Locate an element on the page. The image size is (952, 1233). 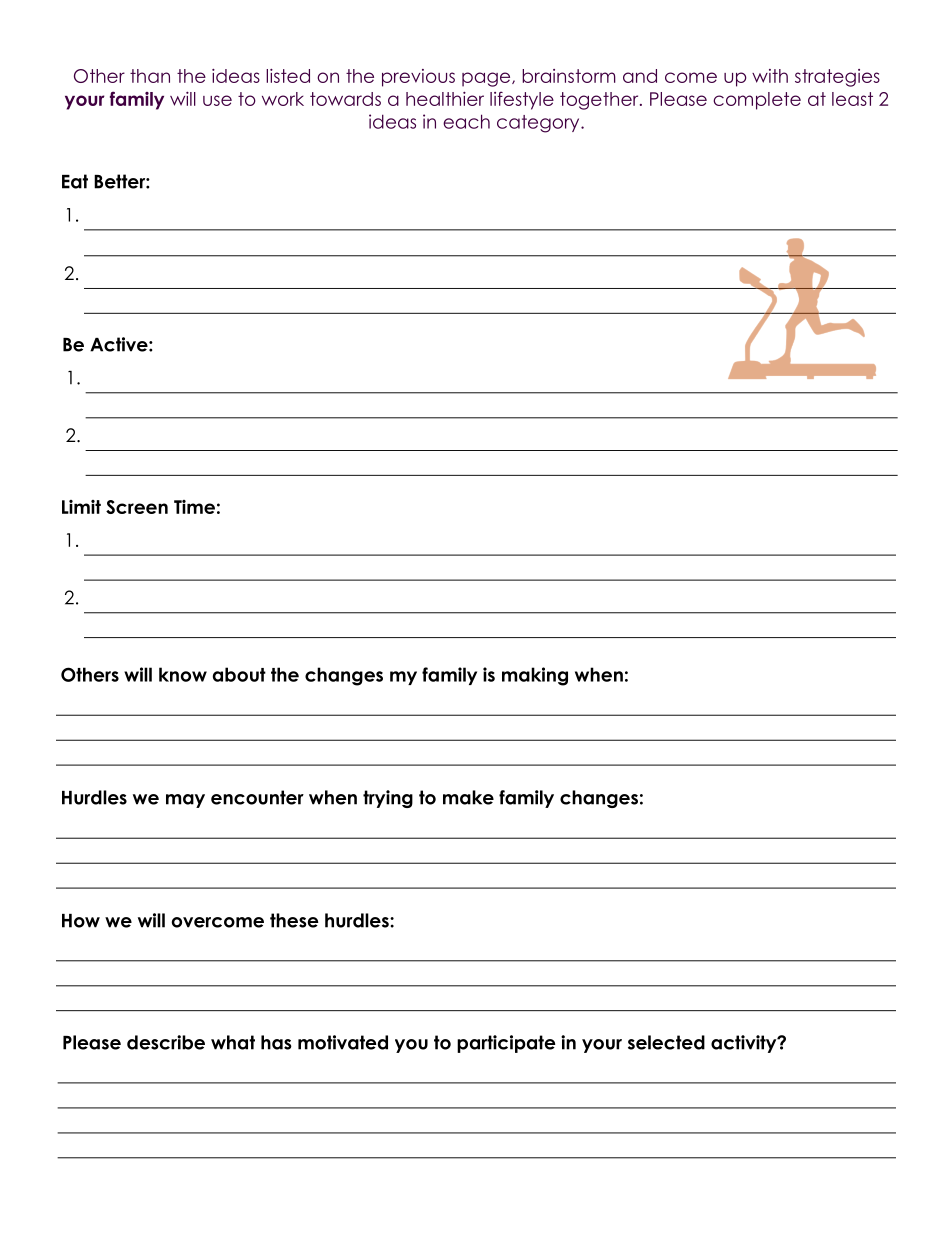
participate is located at coordinates (506, 1044).
